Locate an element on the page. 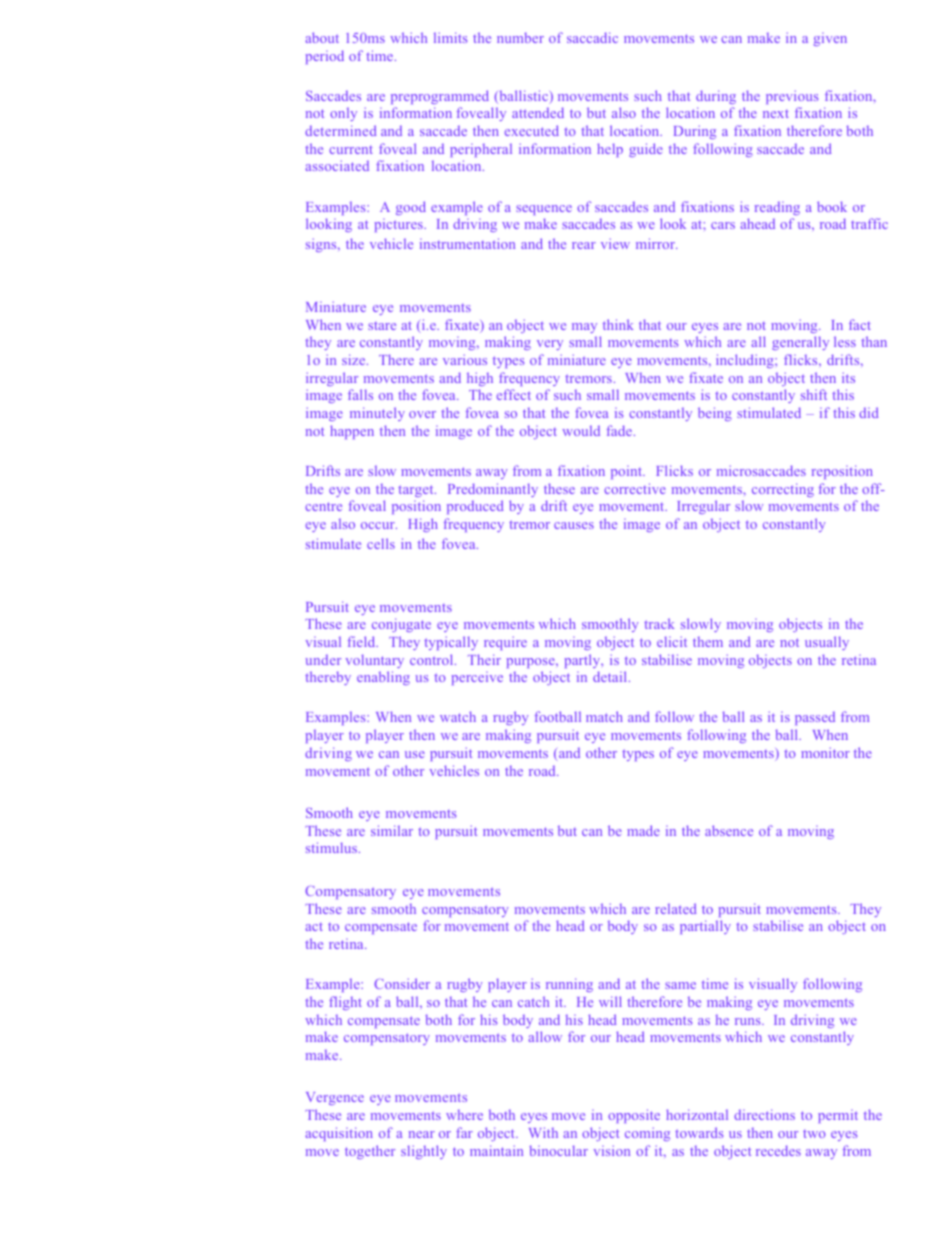 This page has width=952, height=1233. preprogrammed is located at coordinates (440, 97).
